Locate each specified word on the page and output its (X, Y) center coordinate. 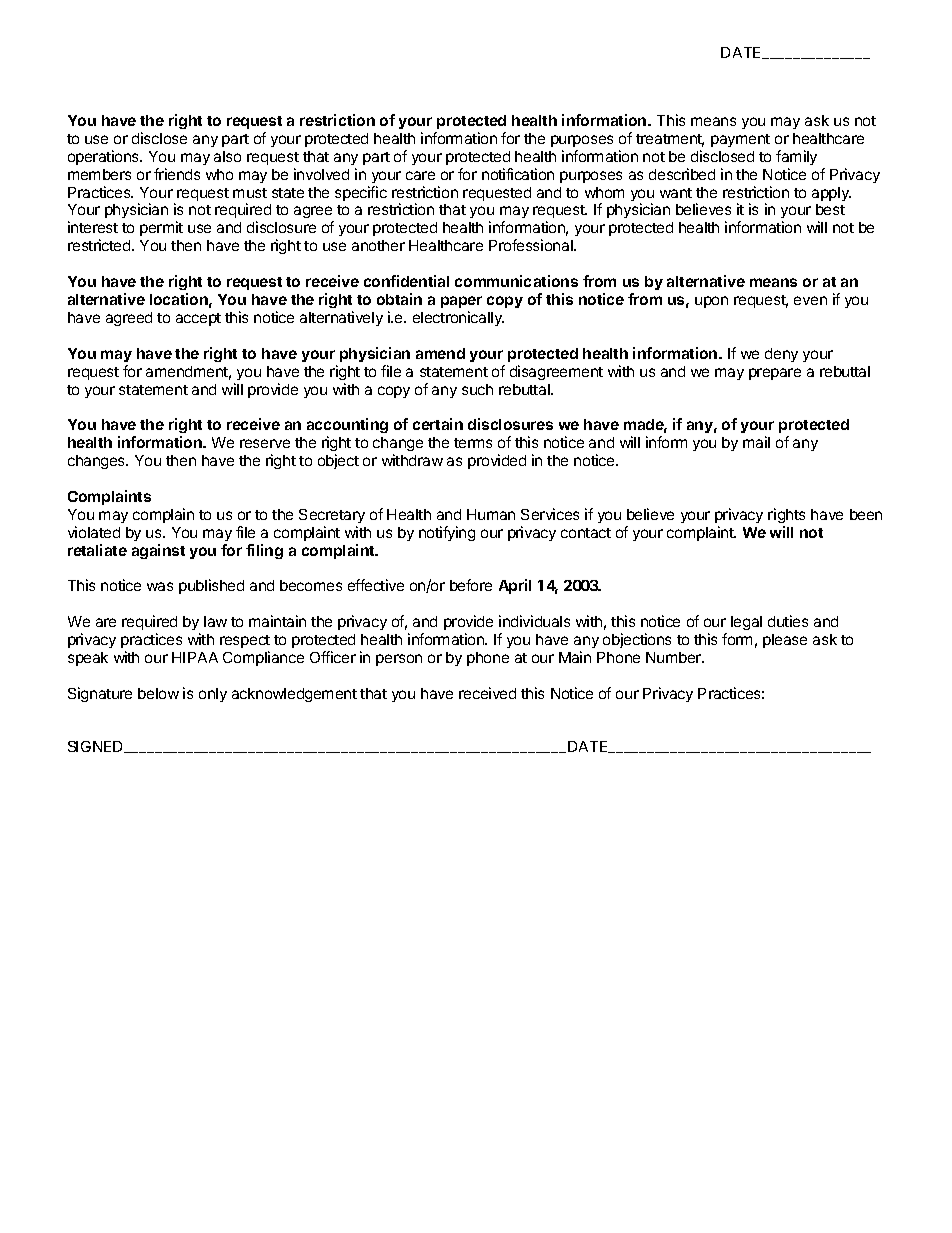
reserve (265, 443)
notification (518, 174)
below (158, 693)
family (796, 157)
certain (438, 424)
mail (756, 442)
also (227, 156)
